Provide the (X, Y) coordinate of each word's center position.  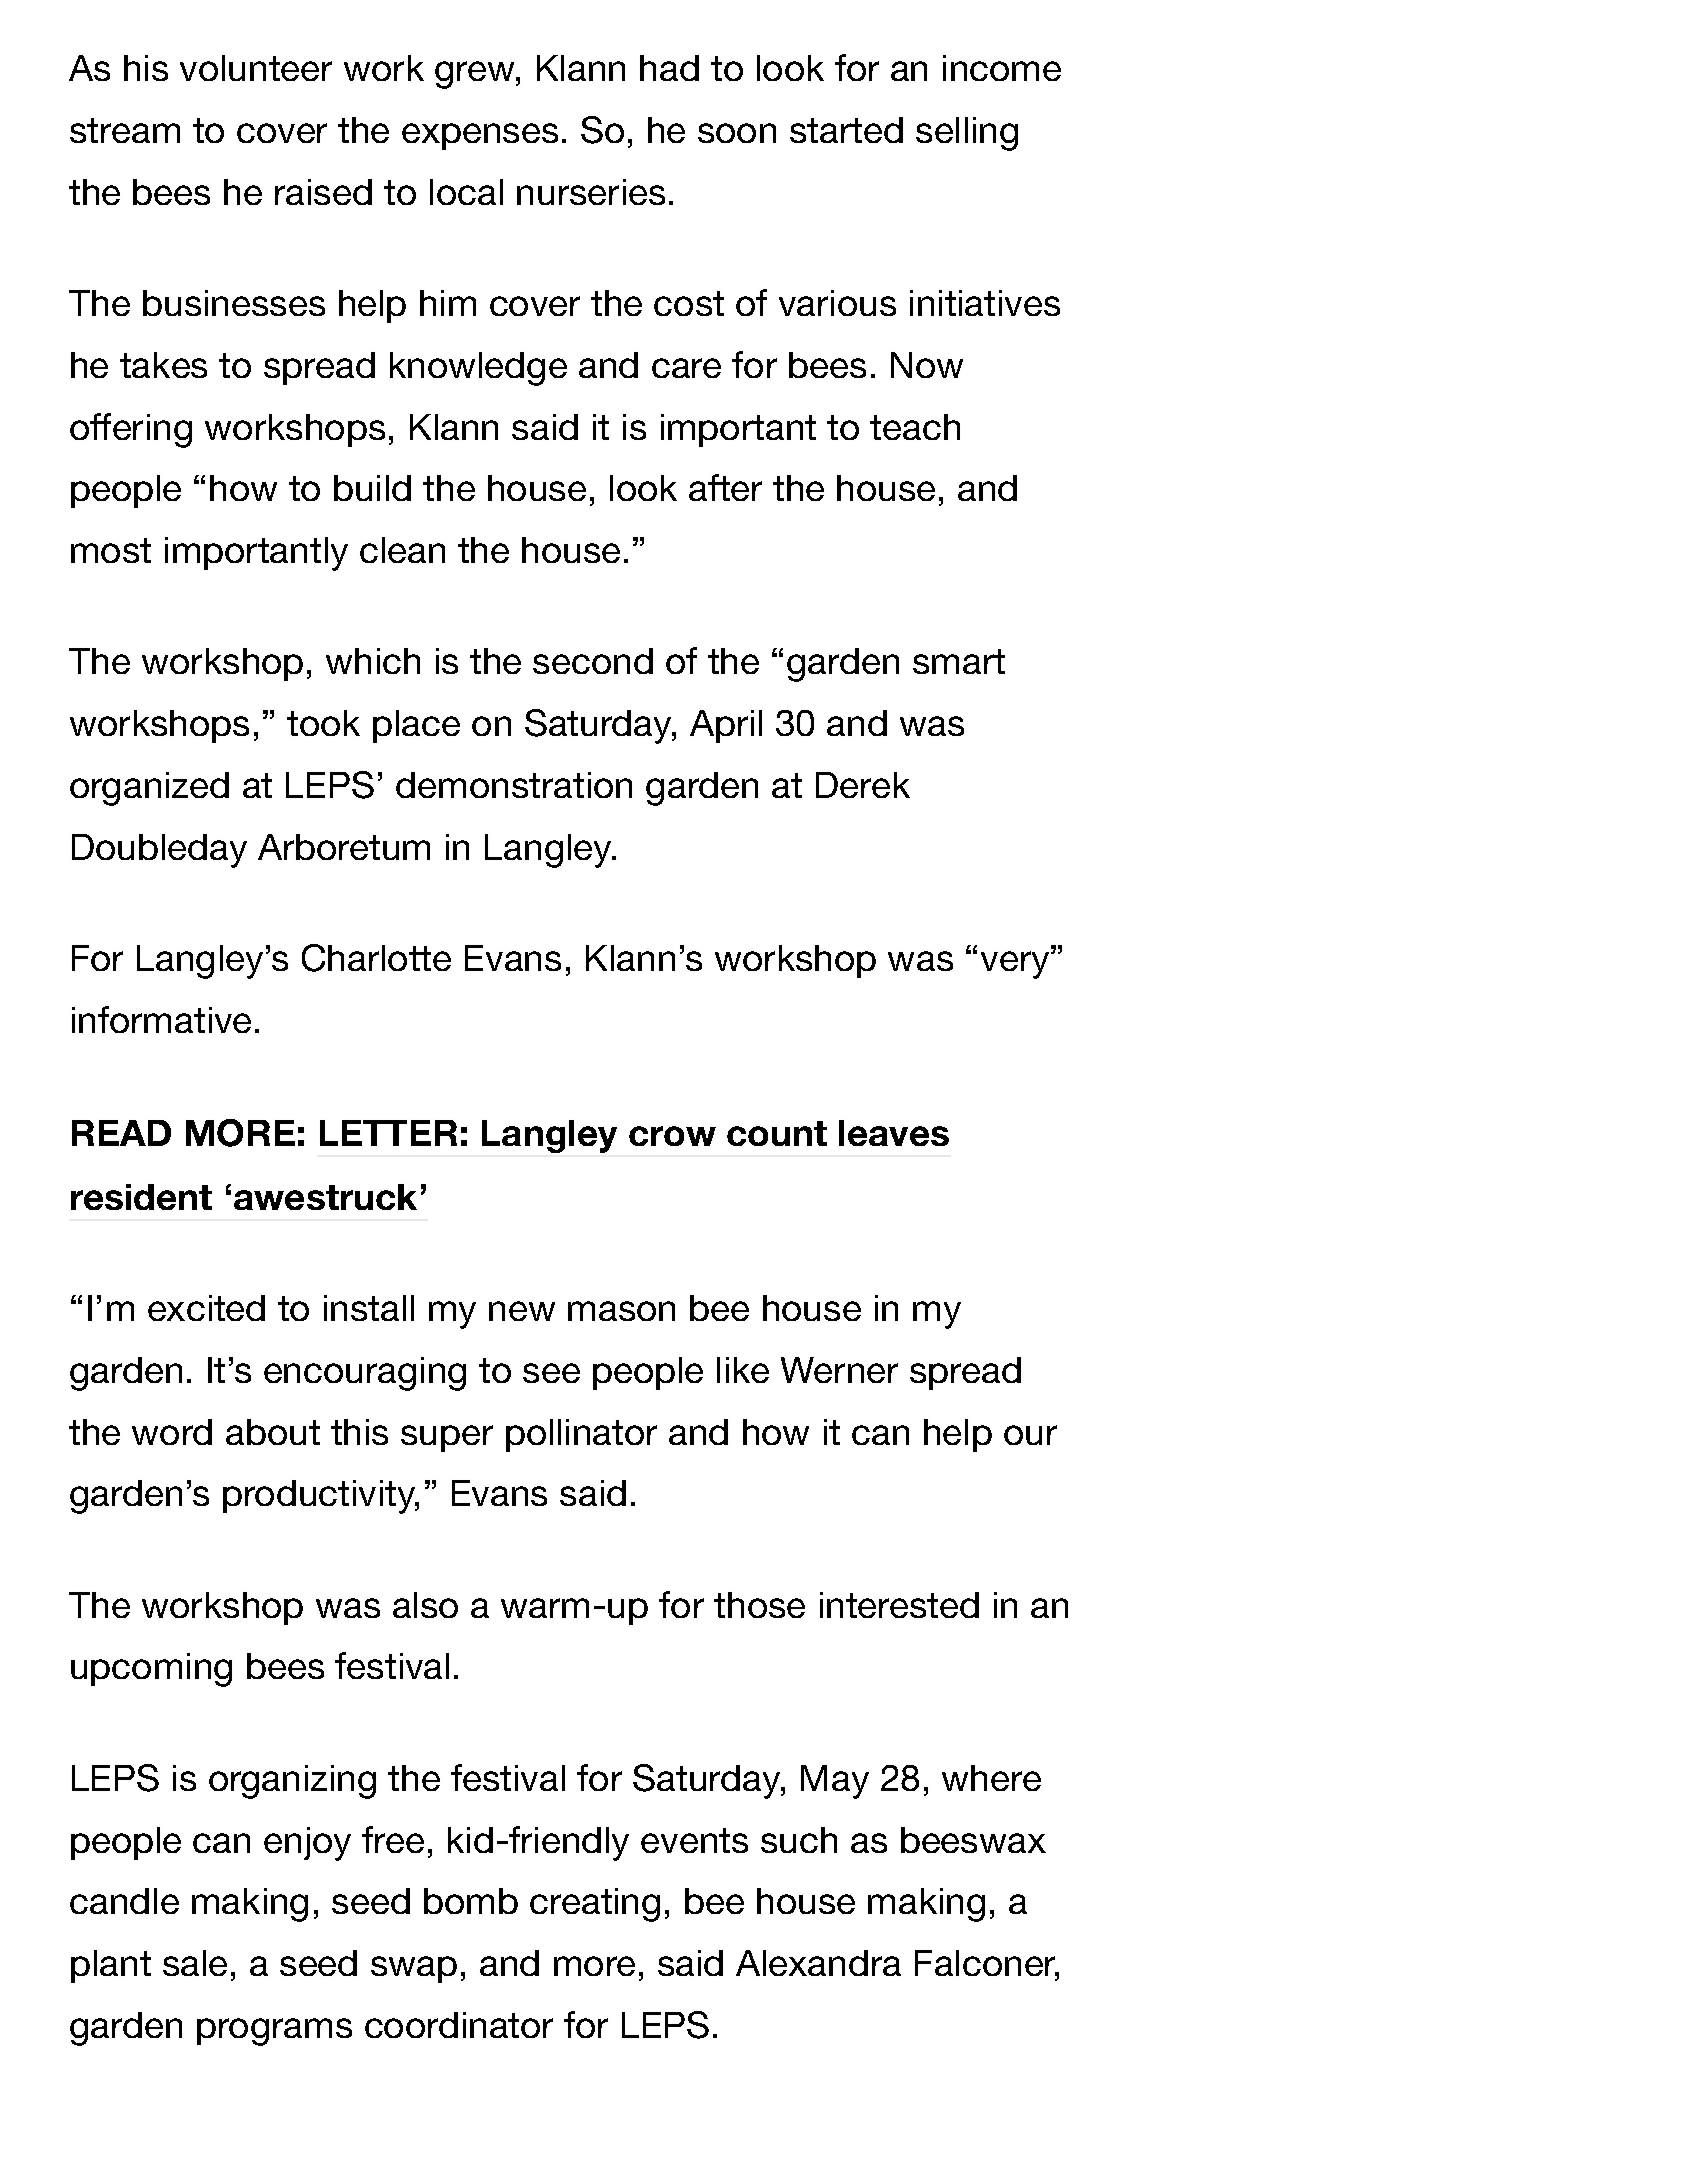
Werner (839, 1370)
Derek (863, 785)
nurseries (591, 192)
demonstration (514, 785)
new (522, 1311)
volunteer (256, 68)
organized (149, 789)
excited (206, 1308)
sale (195, 1963)
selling (967, 134)
